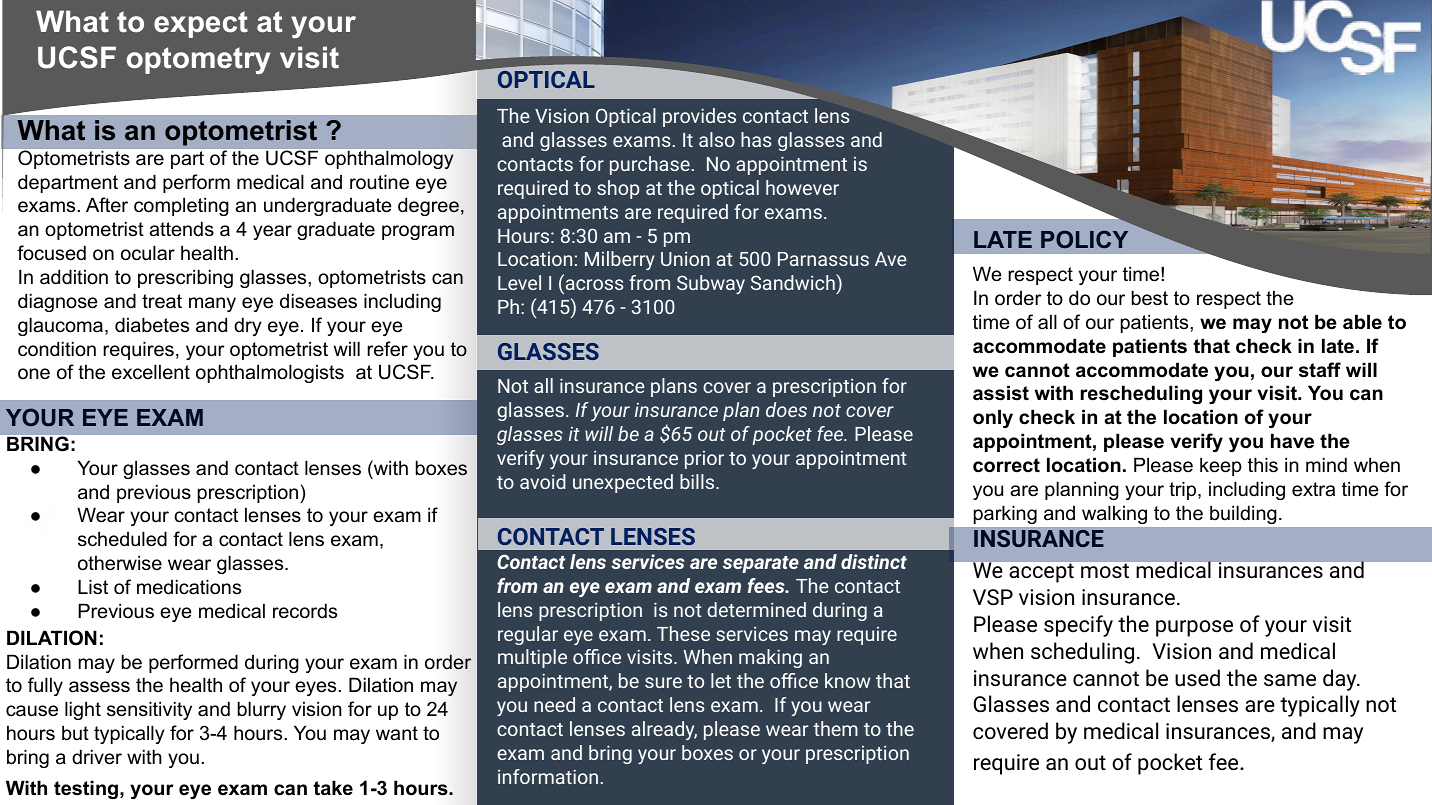  Describe the element at coordinates (699, 117) in the screenshot. I see `provides` at that location.
